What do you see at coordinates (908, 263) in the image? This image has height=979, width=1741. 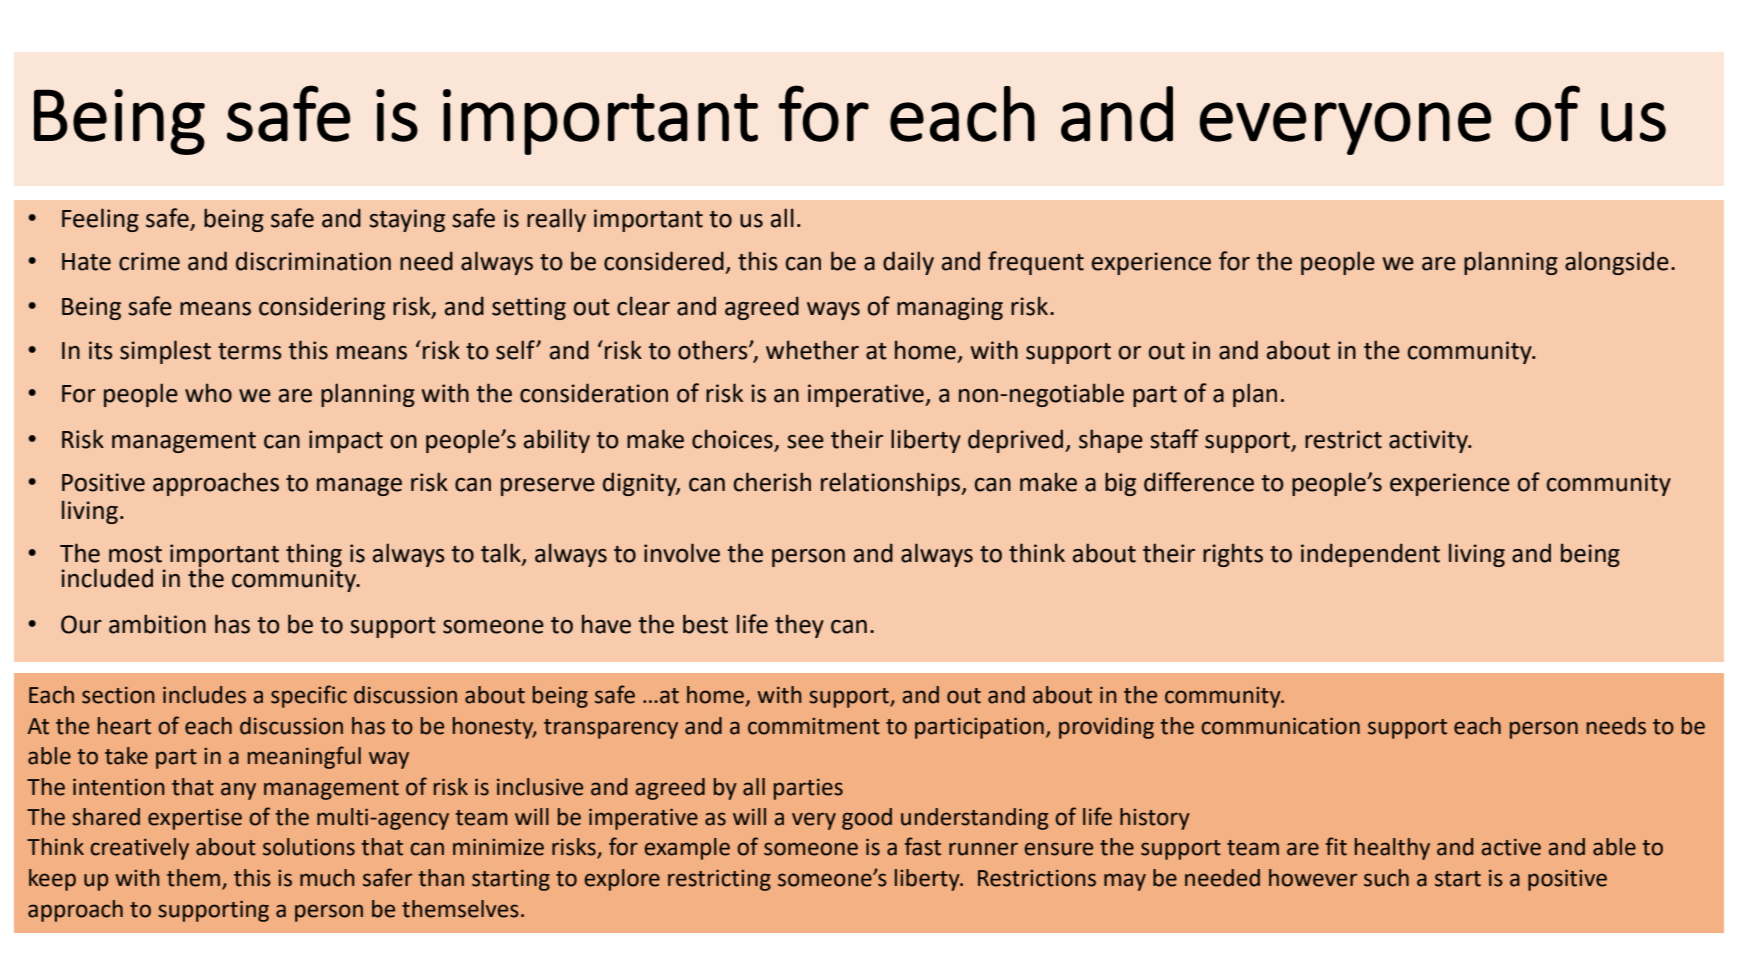 I see `daily` at bounding box center [908, 263].
